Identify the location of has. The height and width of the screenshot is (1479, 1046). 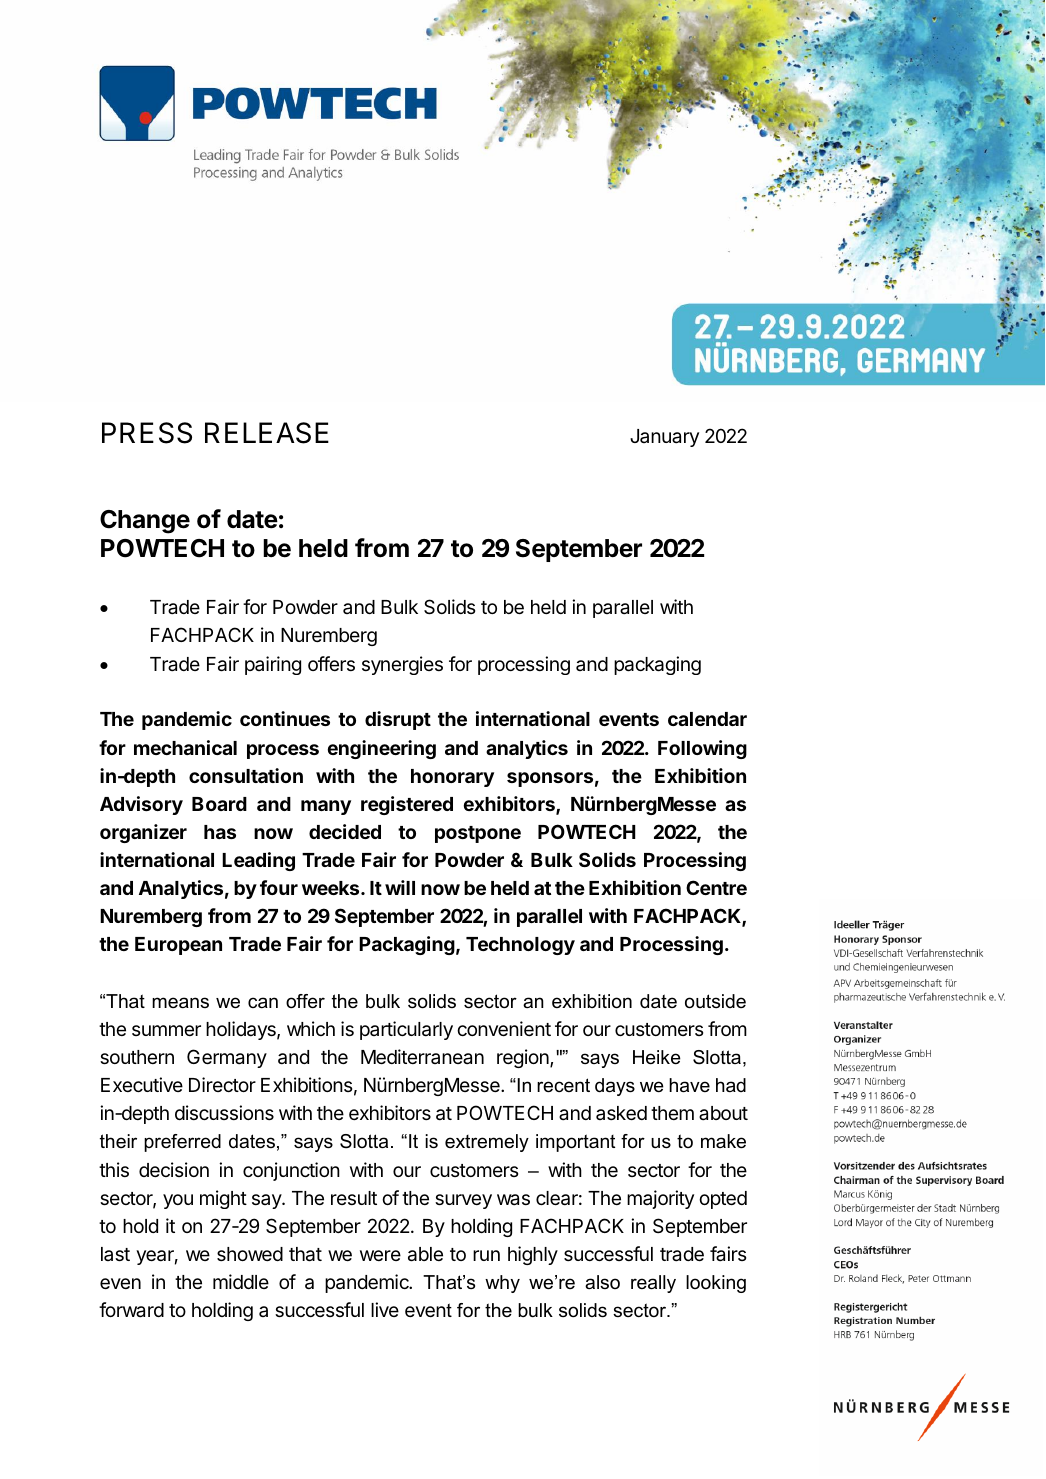
(220, 832).
